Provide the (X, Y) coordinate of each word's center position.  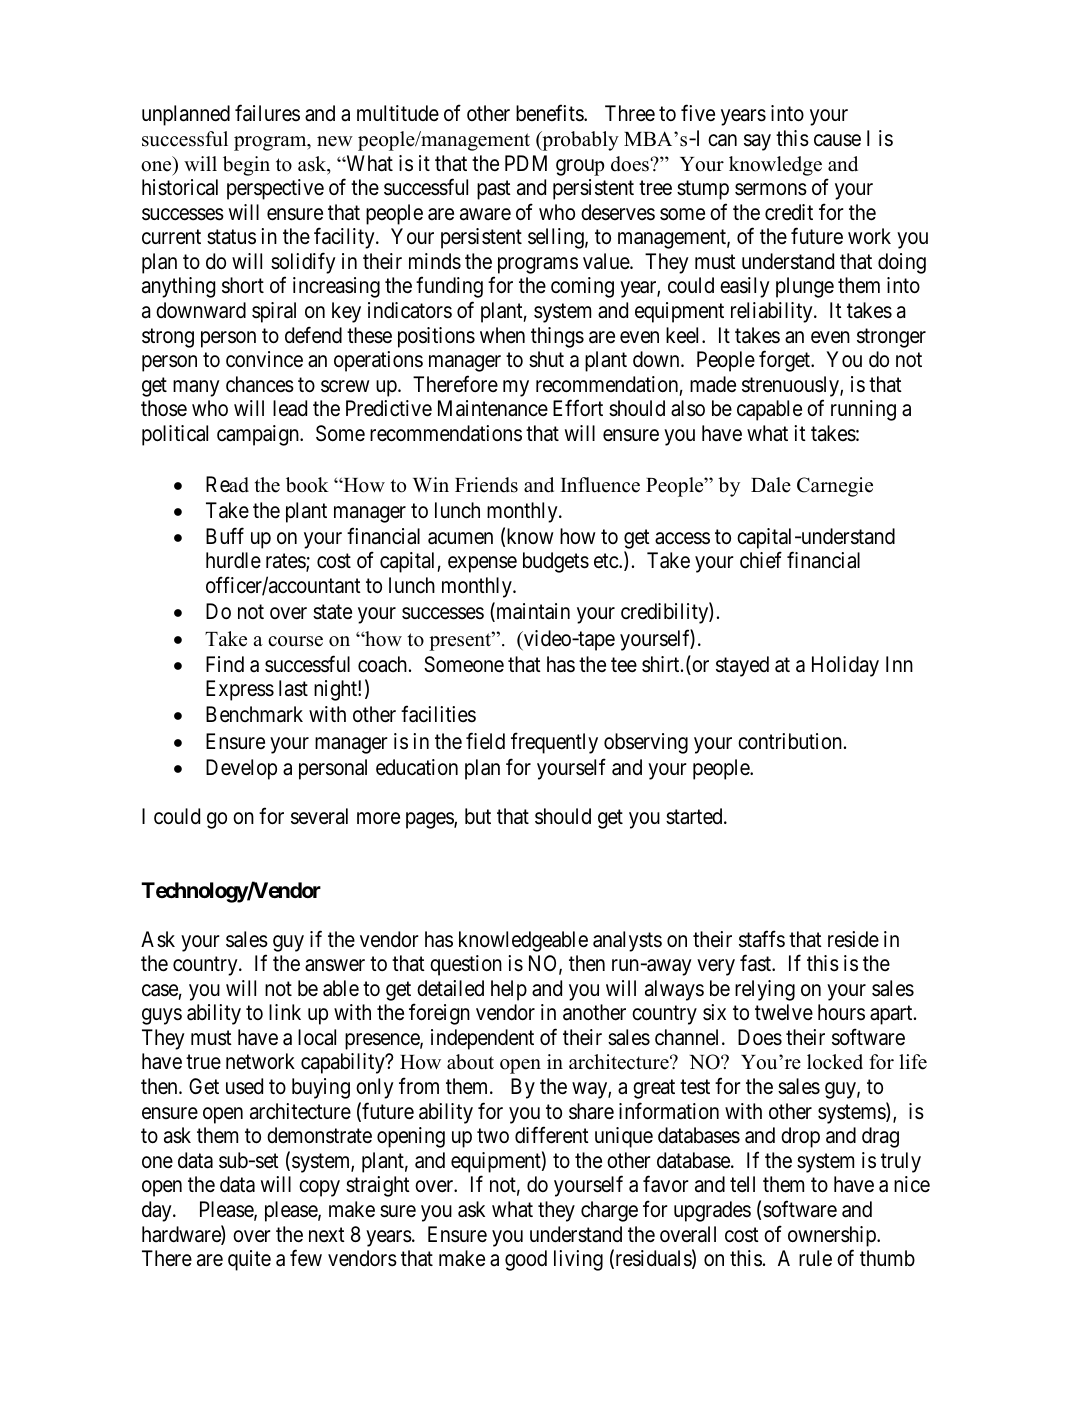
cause (837, 140)
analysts (627, 941)
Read (227, 484)
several (319, 816)
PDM (526, 163)
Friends (486, 485)
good (526, 1260)
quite (249, 1260)
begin (246, 166)
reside (853, 939)
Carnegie (835, 487)
